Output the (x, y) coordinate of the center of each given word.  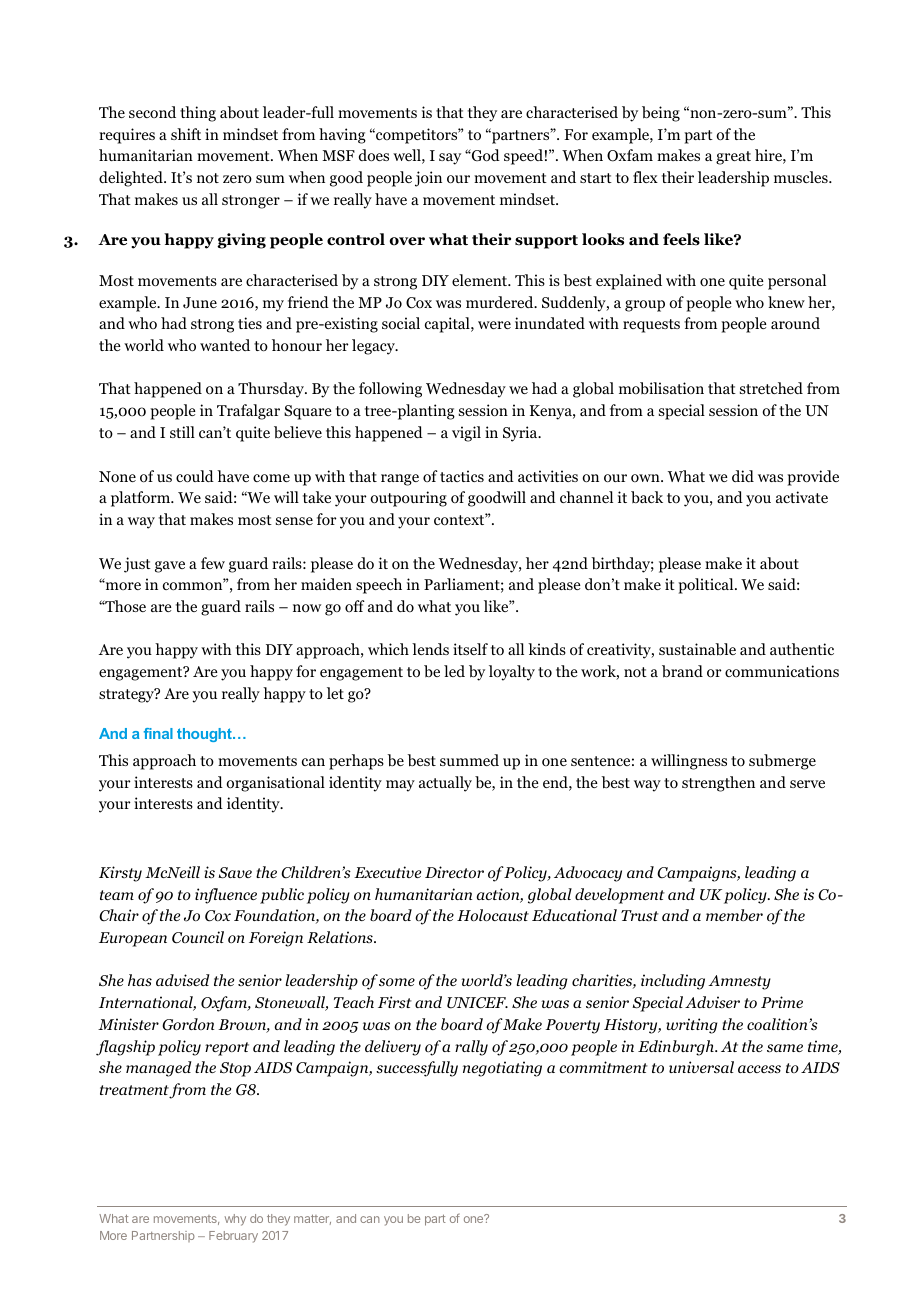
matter (312, 1219)
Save (235, 873)
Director (454, 872)
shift (186, 134)
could (195, 476)
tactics (462, 476)
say (450, 159)
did (743, 476)
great (733, 158)
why (235, 1220)
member (734, 915)
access (759, 1069)
